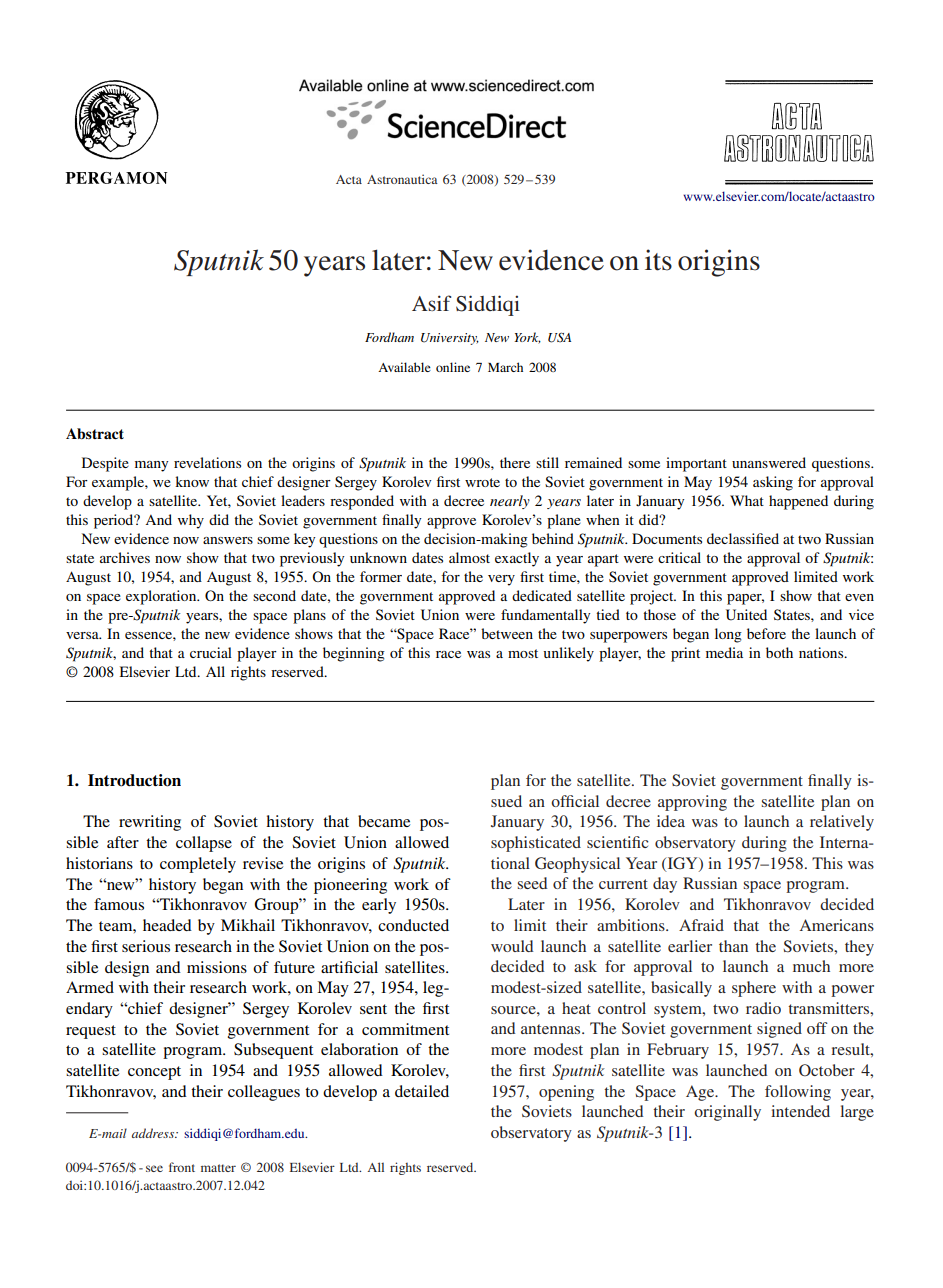  I want to click on United, so click(746, 615).
